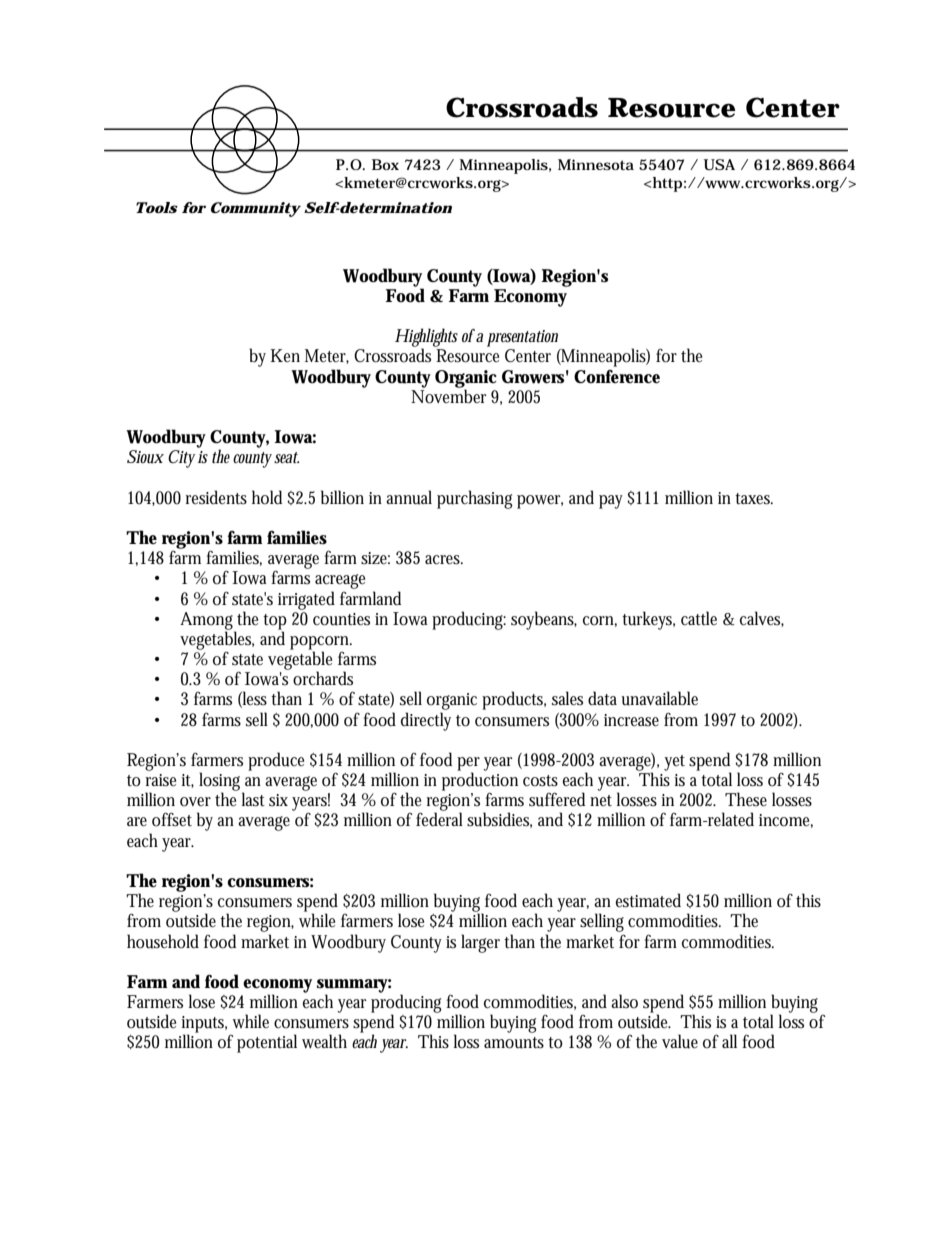 This document has width=952, height=1233. What do you see at coordinates (719, 165) in the document?
I see `USA` at bounding box center [719, 165].
